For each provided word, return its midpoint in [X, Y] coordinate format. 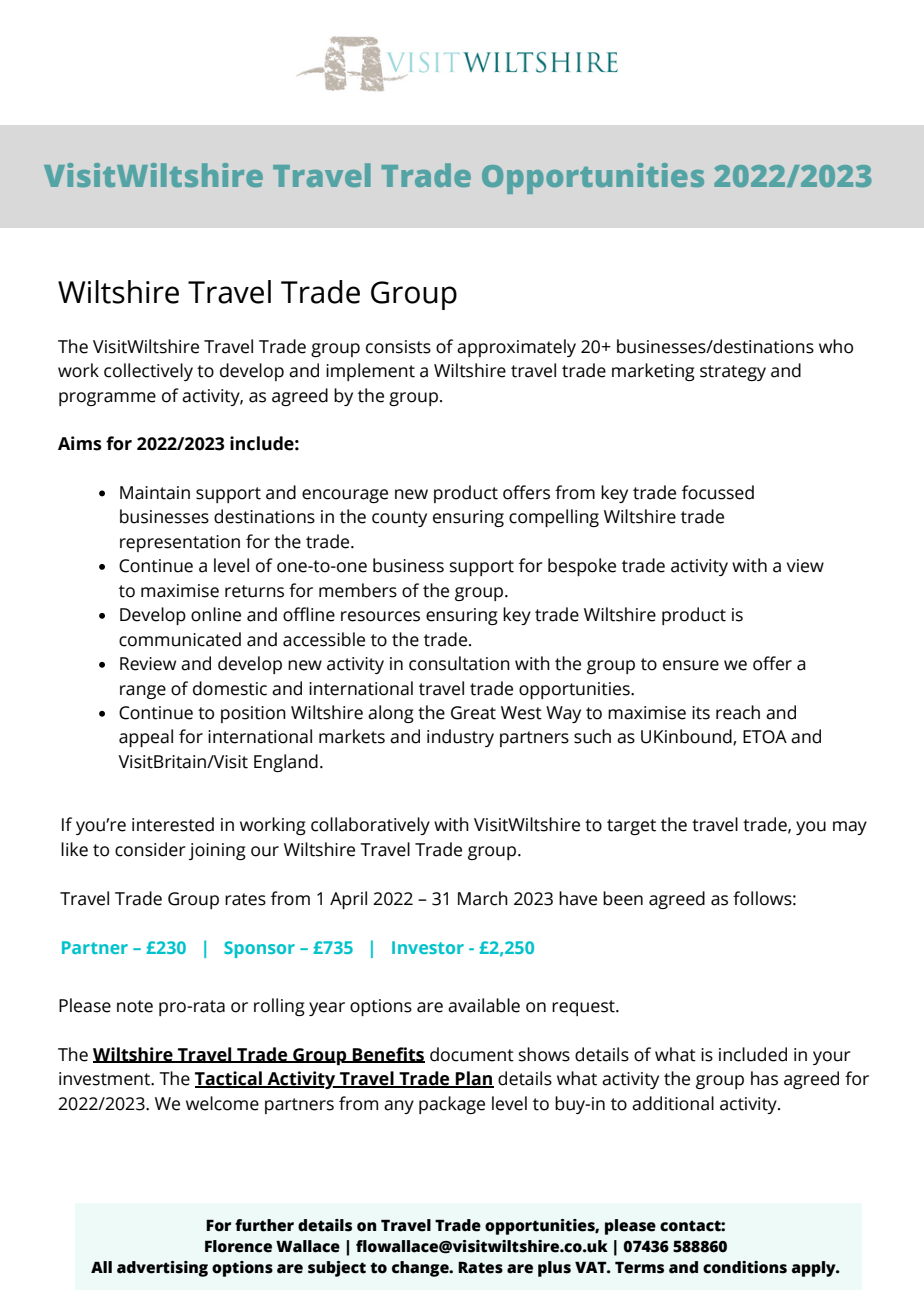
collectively [148, 372]
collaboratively [370, 826]
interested [173, 824]
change [421, 1269]
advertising [162, 1269]
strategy [733, 373]
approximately [516, 348]
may [850, 828]
